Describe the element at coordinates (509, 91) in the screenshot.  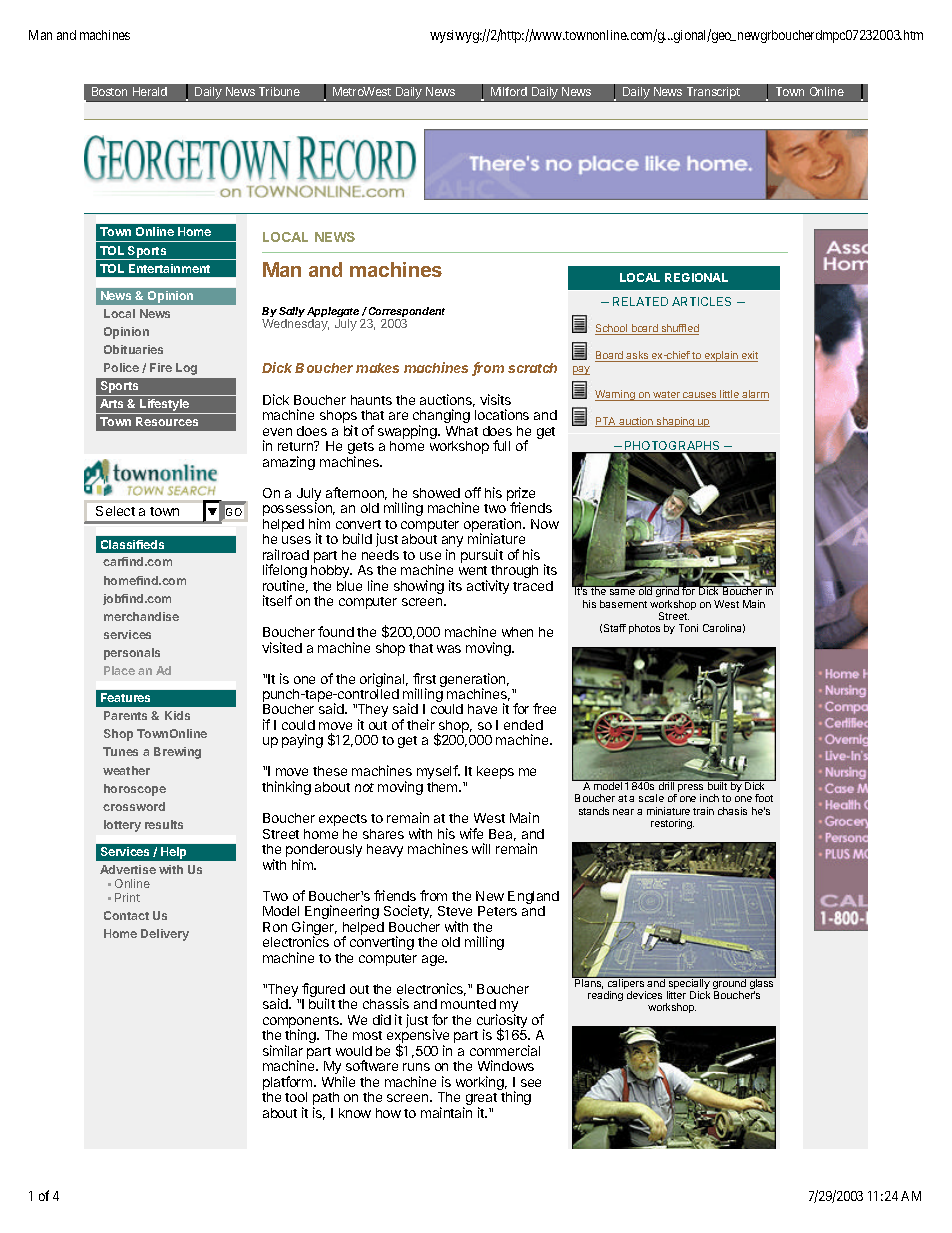
I see `Milford` at that location.
